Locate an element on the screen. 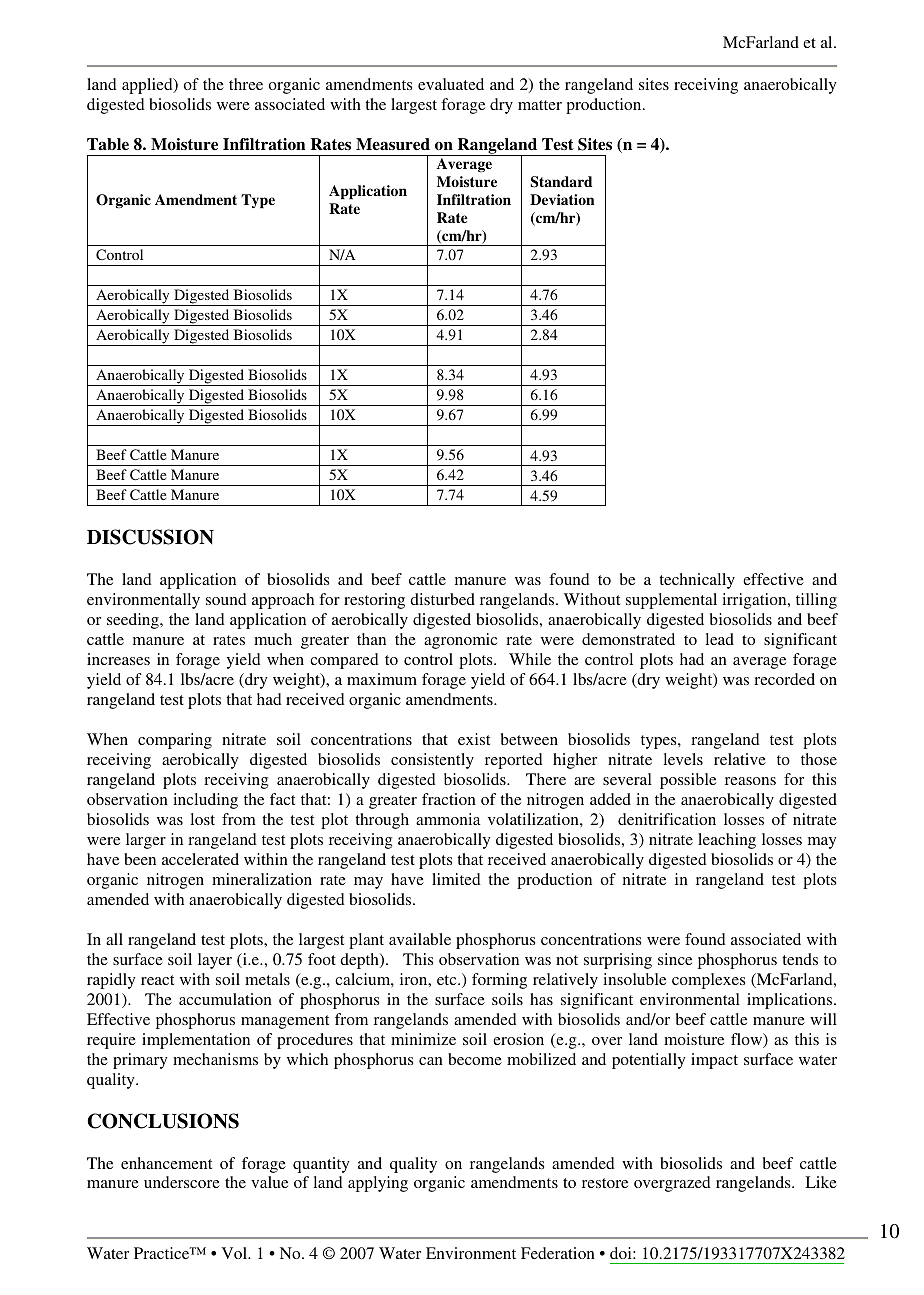 The height and width of the screenshot is (1295, 924). evaluated is located at coordinates (451, 84).
